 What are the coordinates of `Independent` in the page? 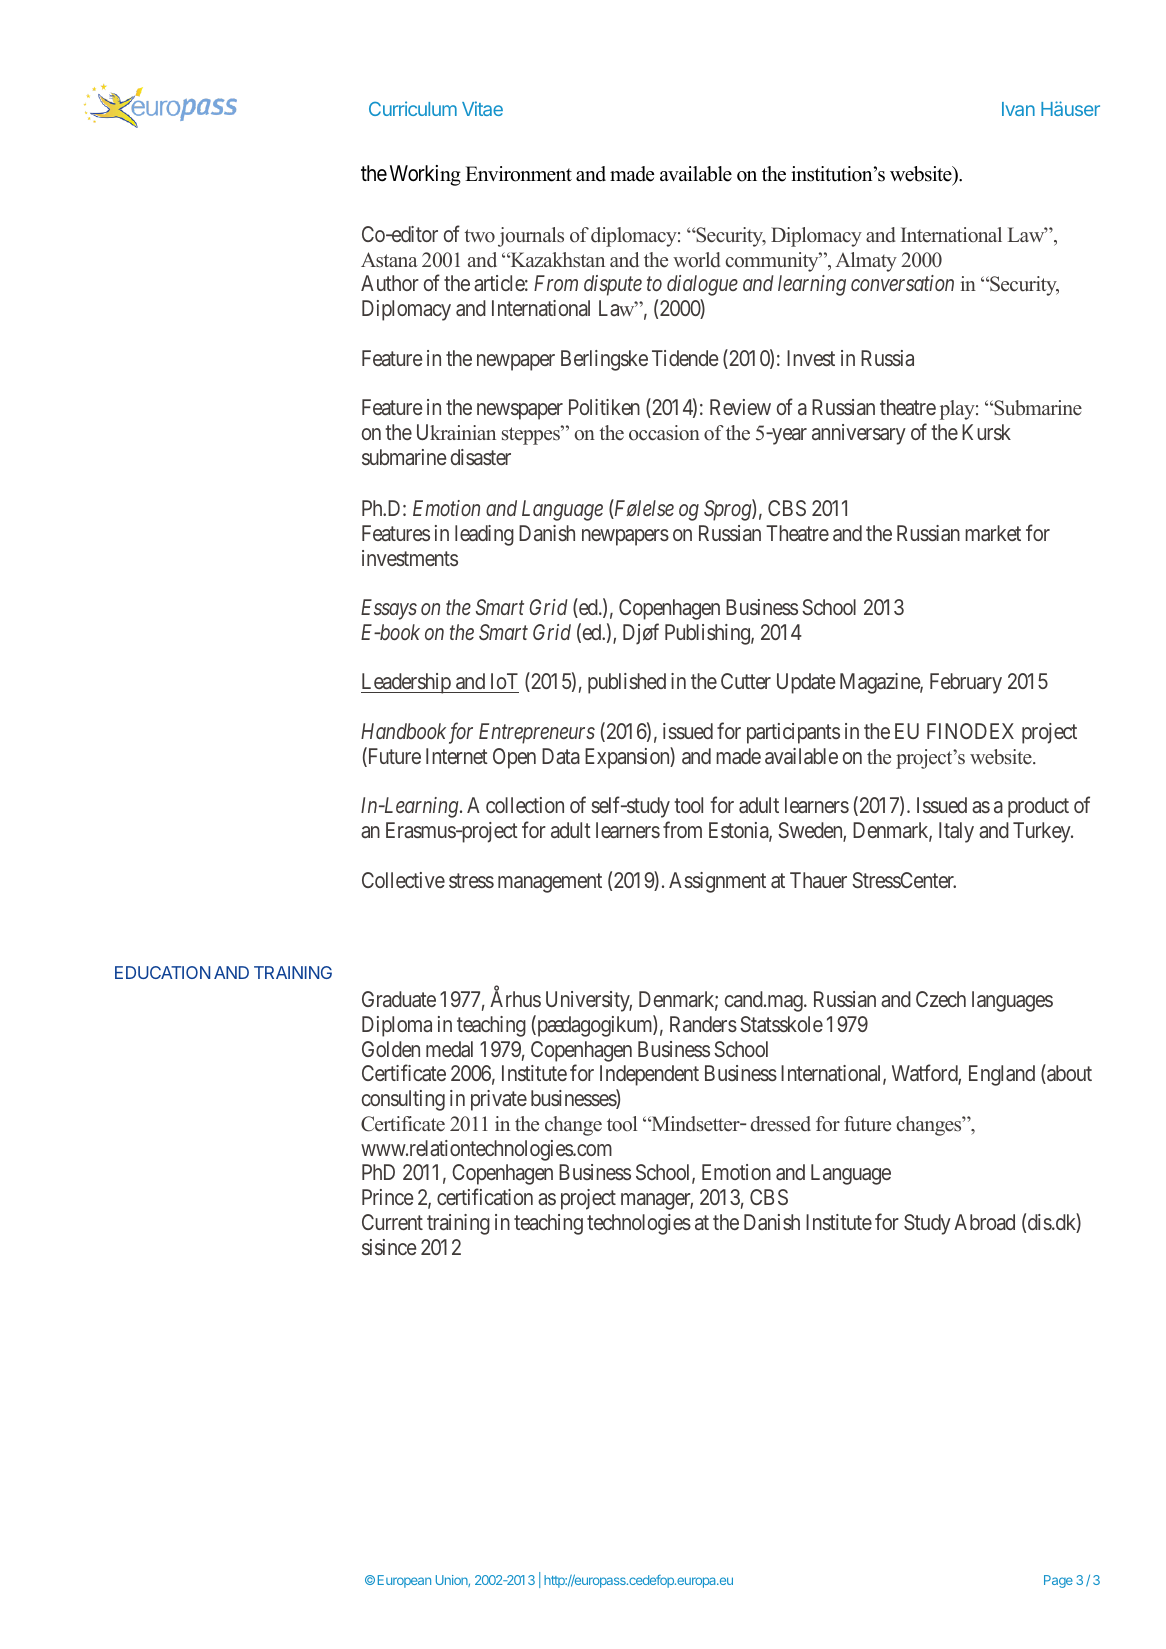 It's located at (649, 1075).
